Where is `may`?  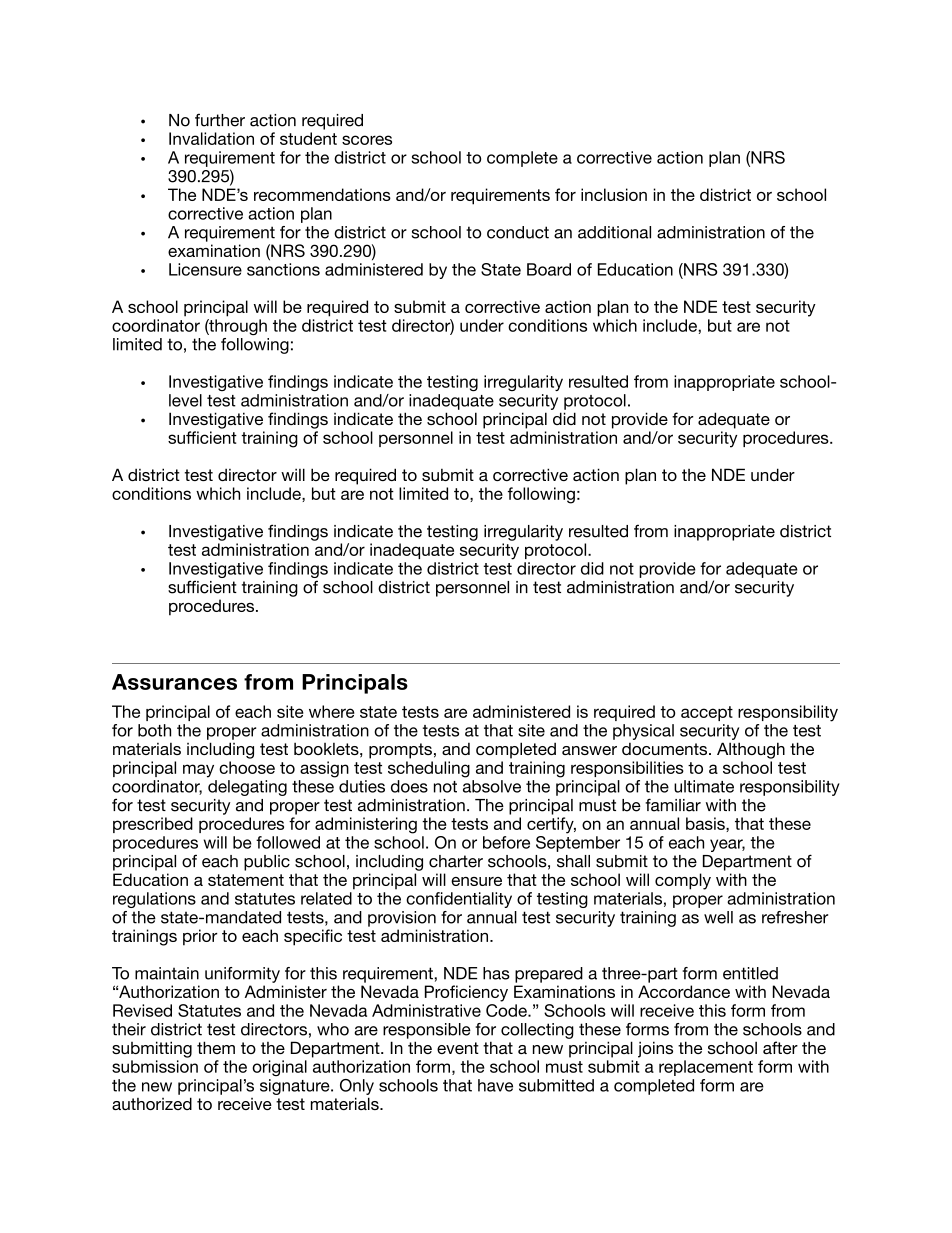
may is located at coordinates (198, 771).
